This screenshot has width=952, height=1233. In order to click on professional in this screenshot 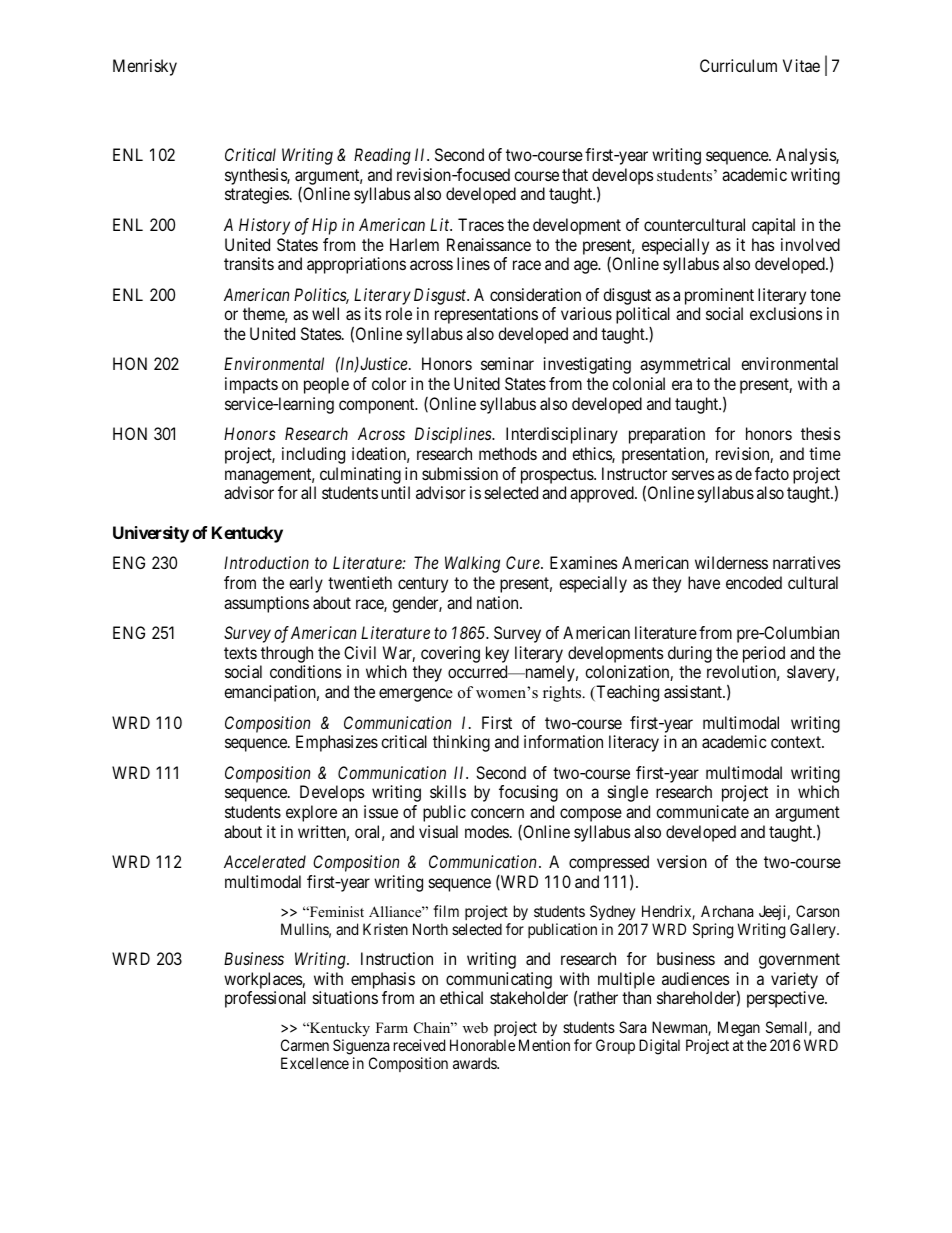, I will do `click(265, 999)`.
